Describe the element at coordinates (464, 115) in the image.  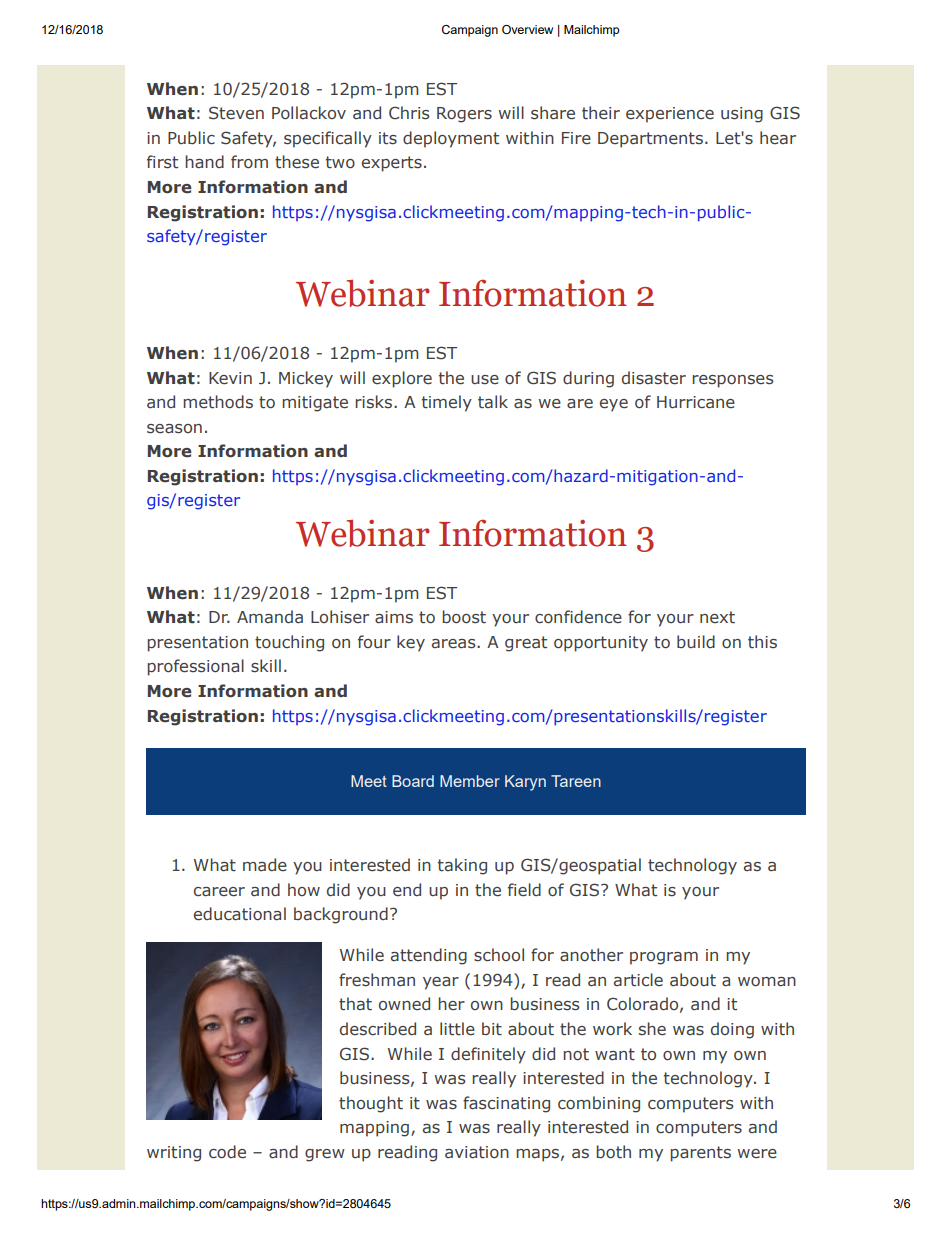
I see `Rogers` at that location.
